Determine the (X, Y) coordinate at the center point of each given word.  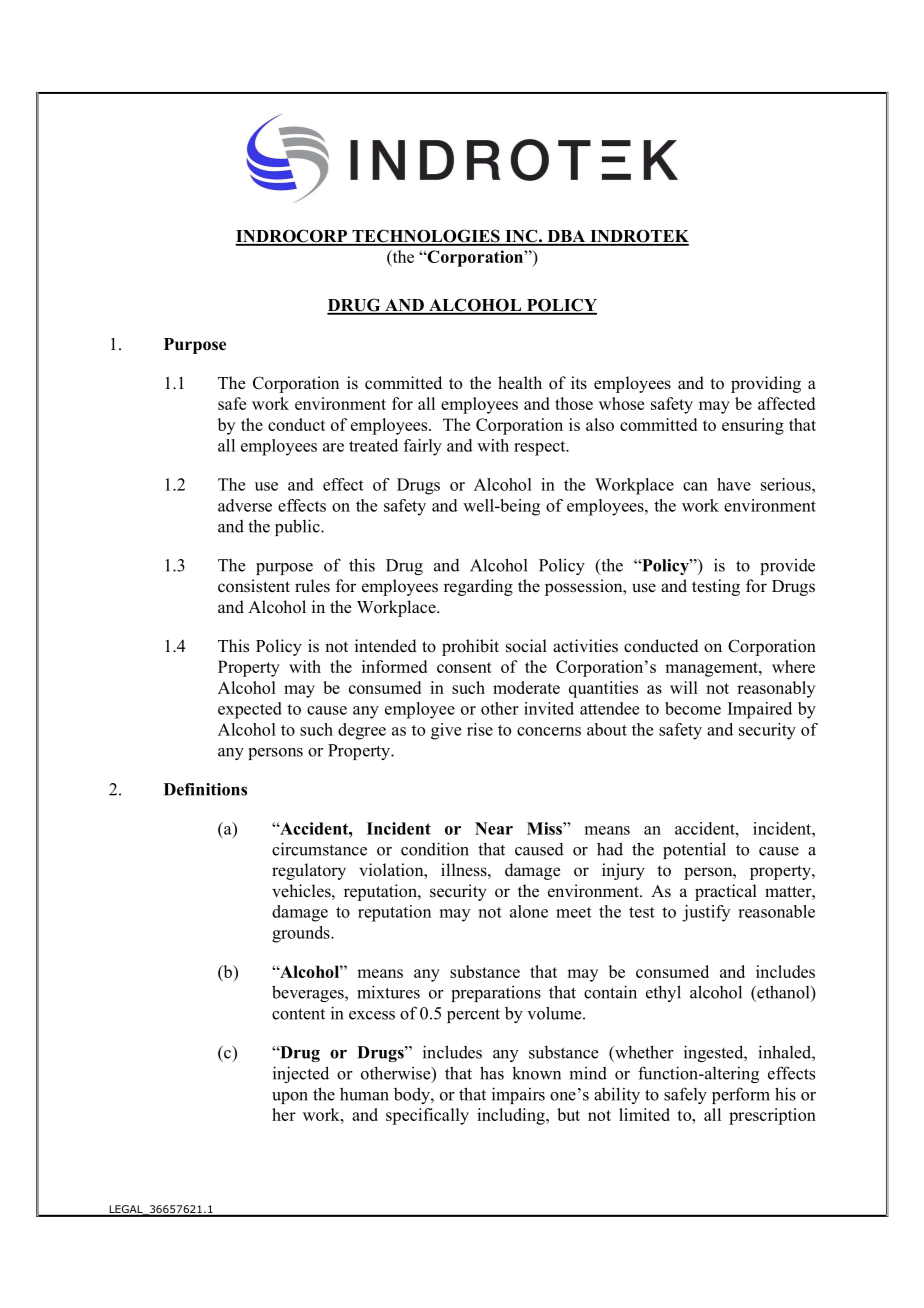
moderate (526, 687)
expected (250, 710)
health (520, 382)
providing (766, 384)
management (712, 669)
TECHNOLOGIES (426, 237)
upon (290, 1098)
